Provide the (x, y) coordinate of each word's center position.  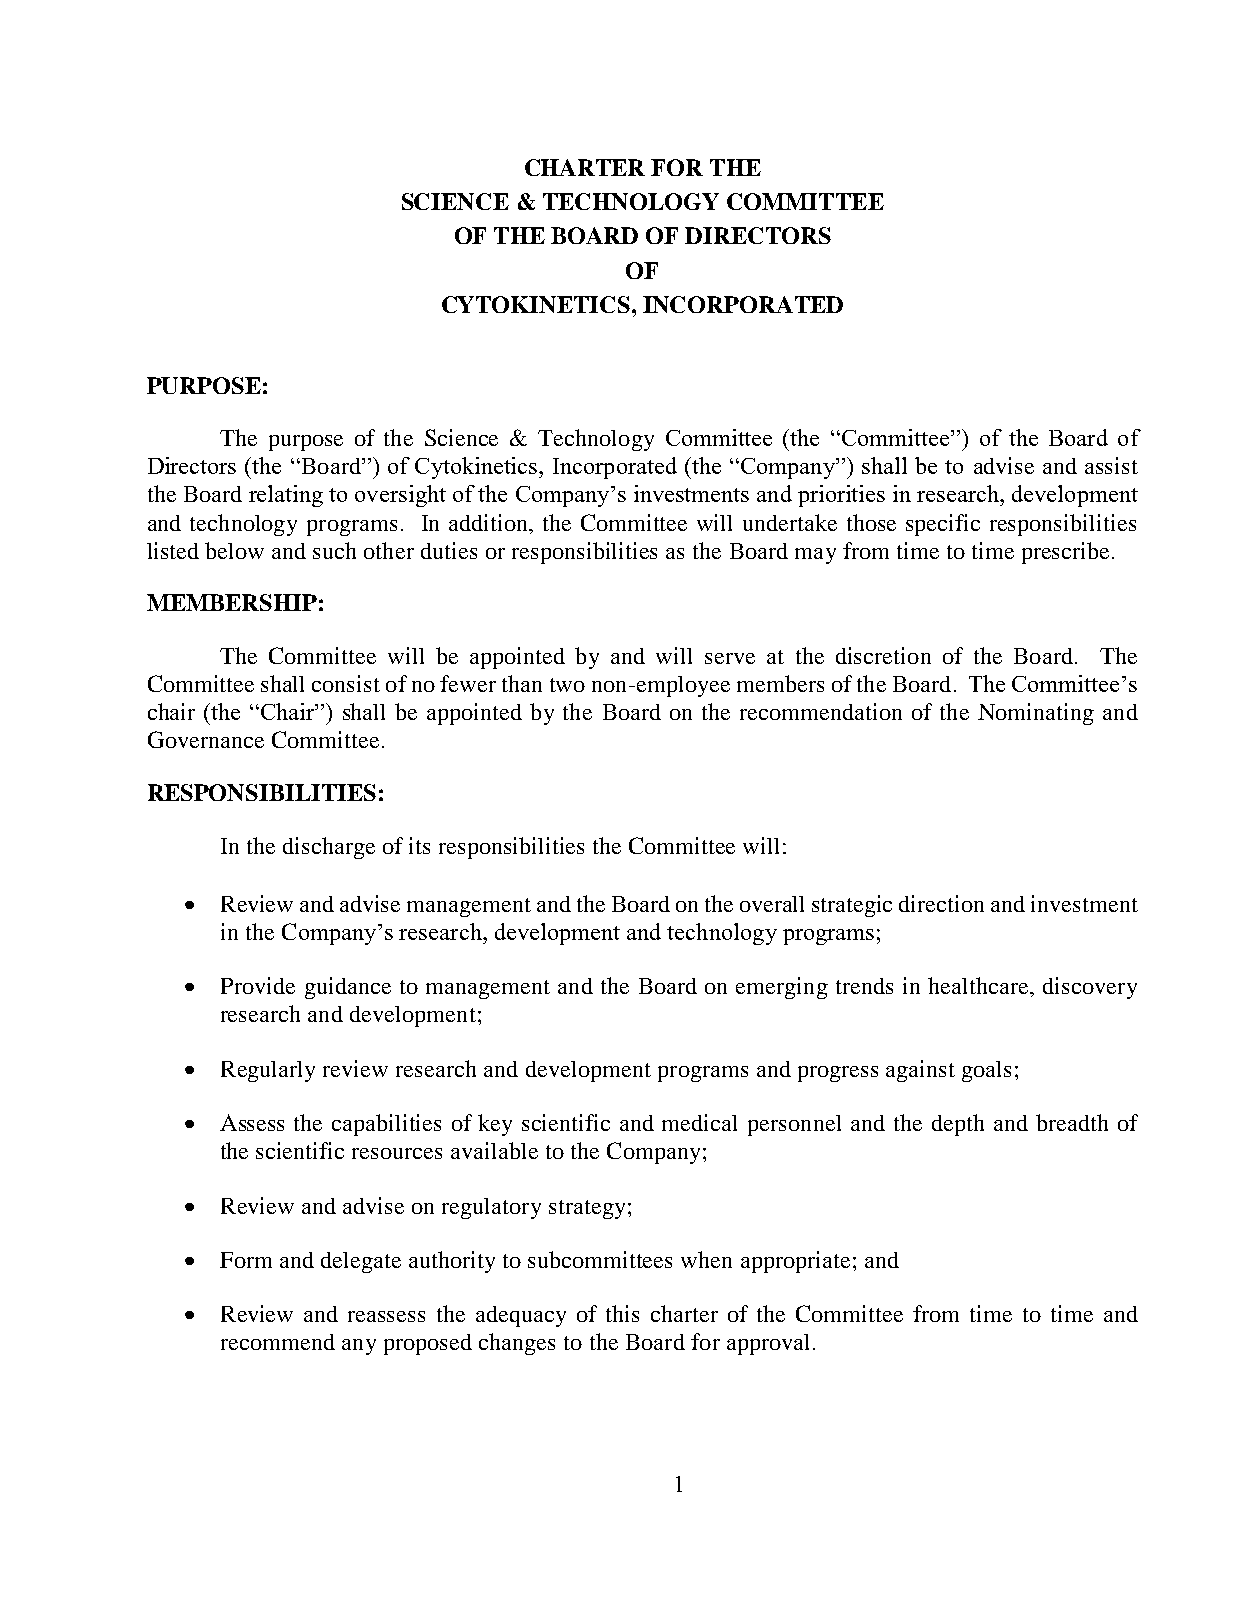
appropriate (795, 1262)
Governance (206, 739)
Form (246, 1260)
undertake (790, 522)
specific (943, 525)
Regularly (268, 1071)
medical (699, 1122)
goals (986, 1071)
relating (286, 496)
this (622, 1313)
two (567, 685)
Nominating (1036, 714)
